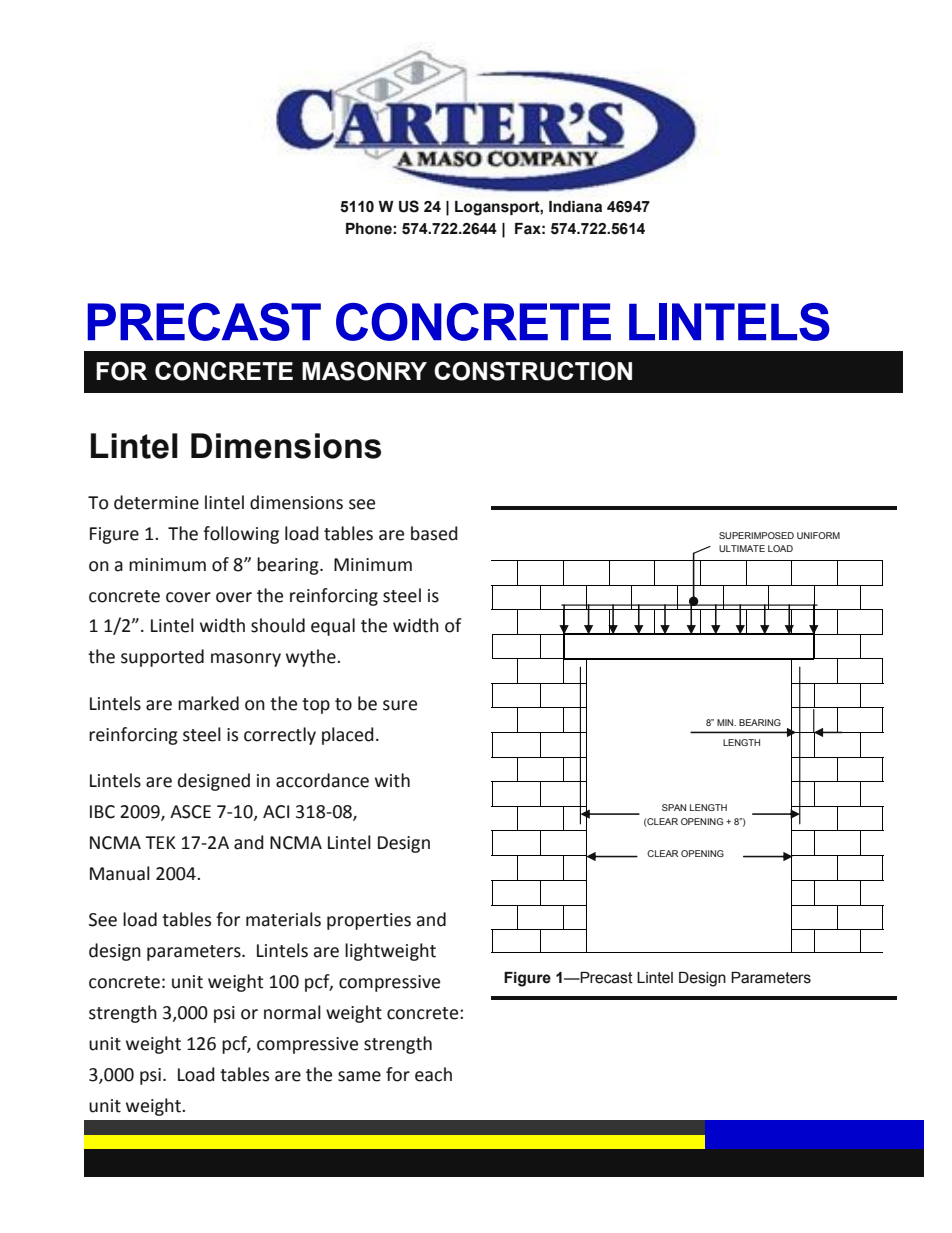 The height and width of the screenshot is (1233, 952). Describe the element at coordinates (742, 548) in the screenshot. I see `ULTIMATE` at that location.
